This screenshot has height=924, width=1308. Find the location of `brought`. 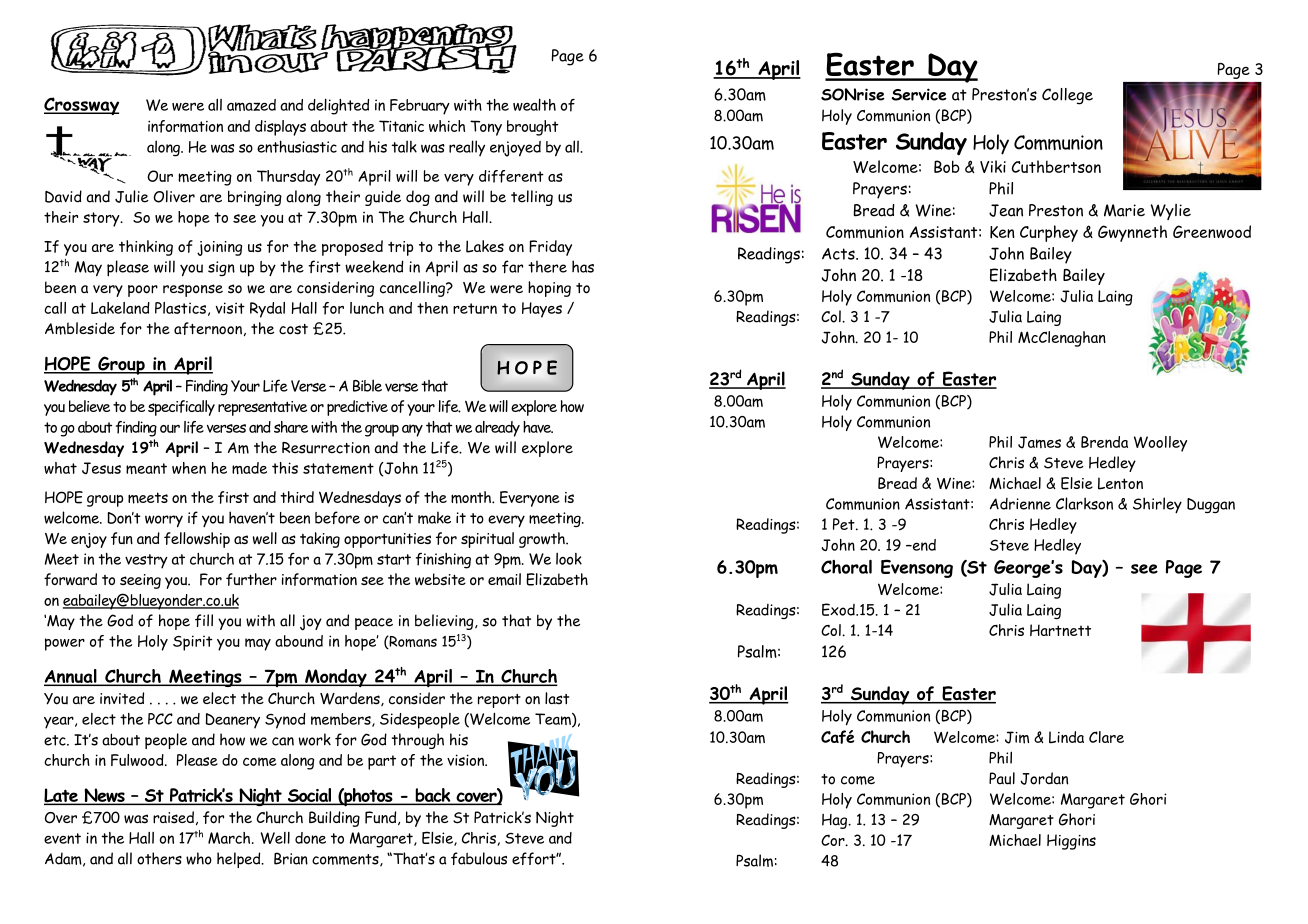

brought is located at coordinates (533, 128).
